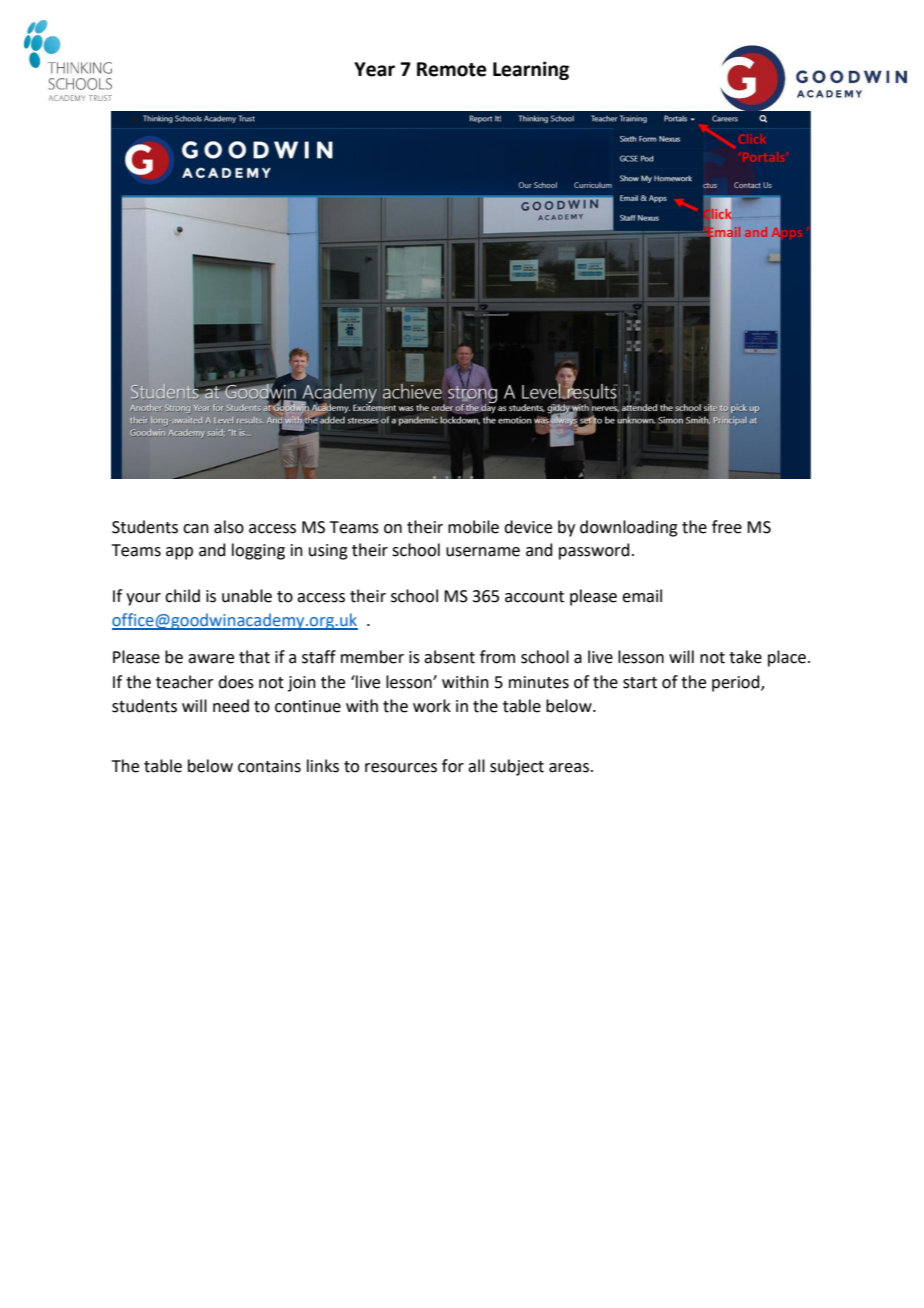  I want to click on all, so click(476, 766).
